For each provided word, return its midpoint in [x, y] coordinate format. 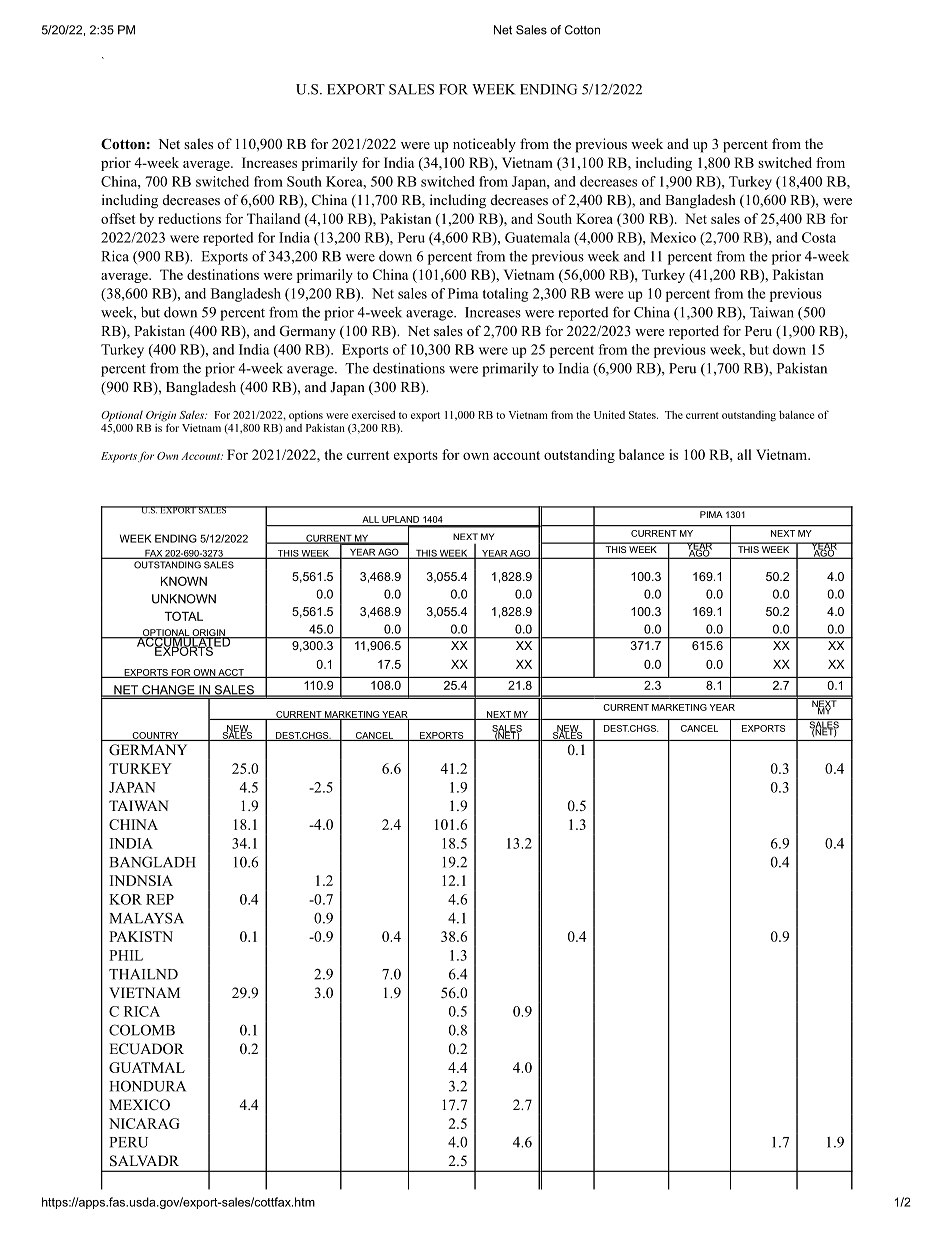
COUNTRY [155, 736]
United [609, 414]
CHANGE [168, 691]
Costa [819, 237]
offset [118, 218]
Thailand [273, 218]
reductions [189, 218]
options [307, 417]
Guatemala [537, 237]
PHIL [126, 955]
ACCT [231, 673]
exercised [373, 414]
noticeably [484, 145]
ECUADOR [146, 1049]
